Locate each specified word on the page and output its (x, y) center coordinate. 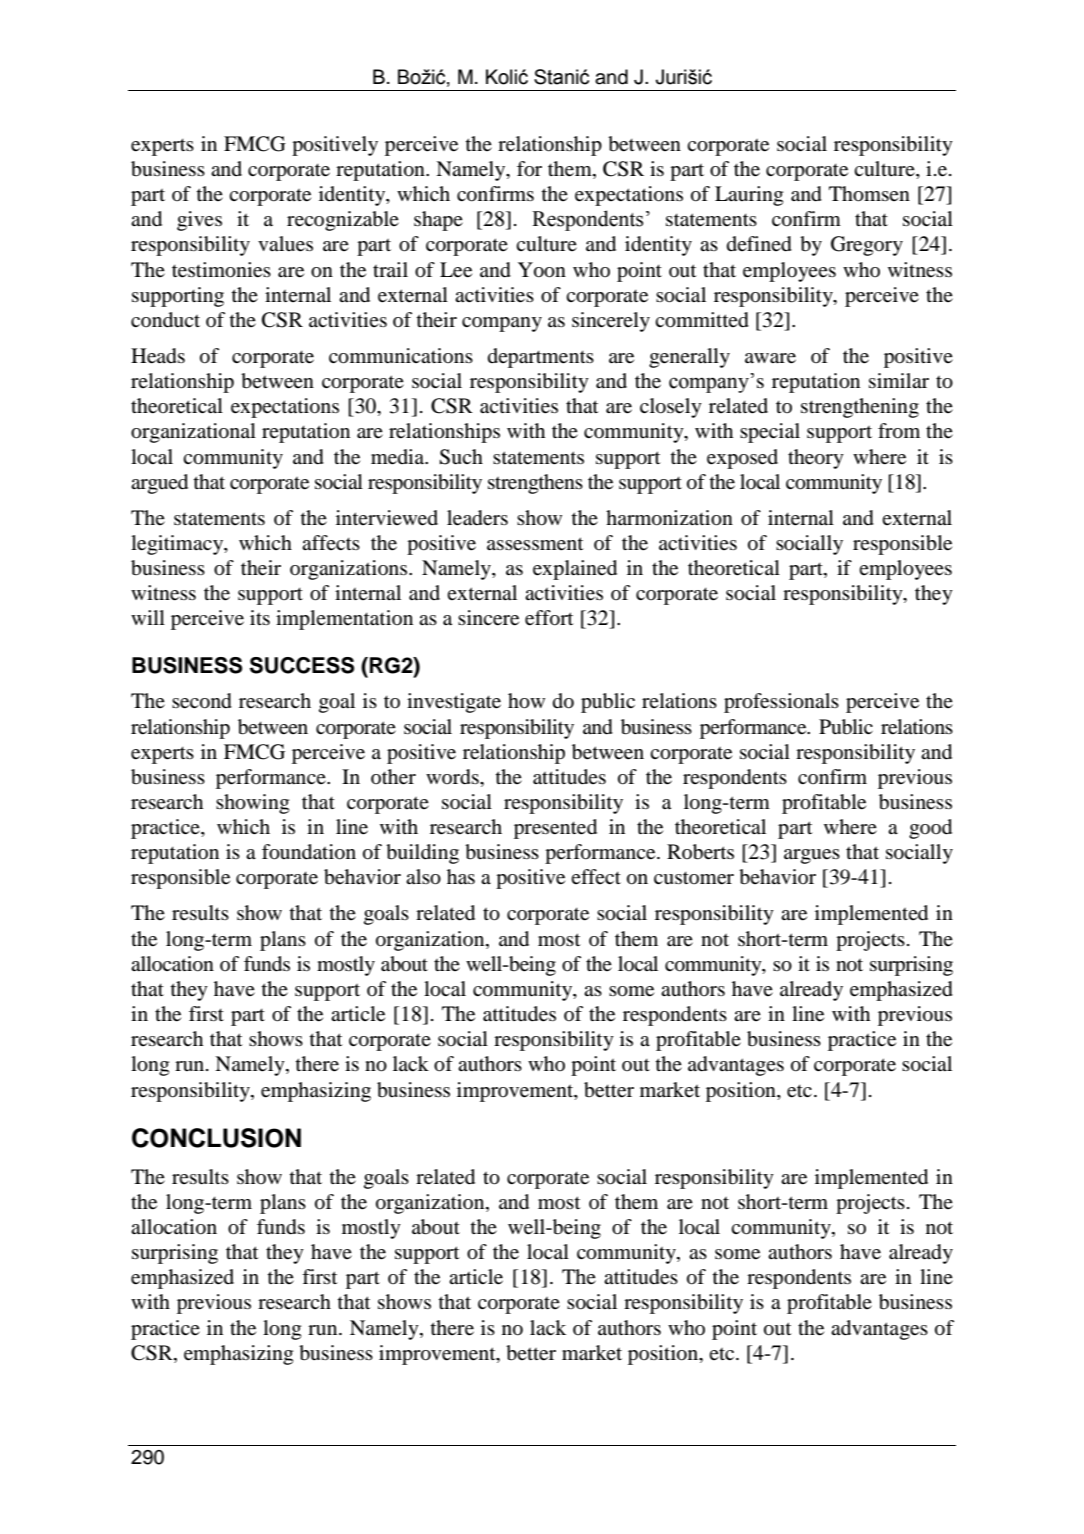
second (202, 701)
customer (694, 878)
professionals (781, 703)
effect (596, 876)
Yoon (542, 270)
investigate (454, 703)
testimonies (221, 270)
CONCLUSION (216, 1138)
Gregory (867, 246)
